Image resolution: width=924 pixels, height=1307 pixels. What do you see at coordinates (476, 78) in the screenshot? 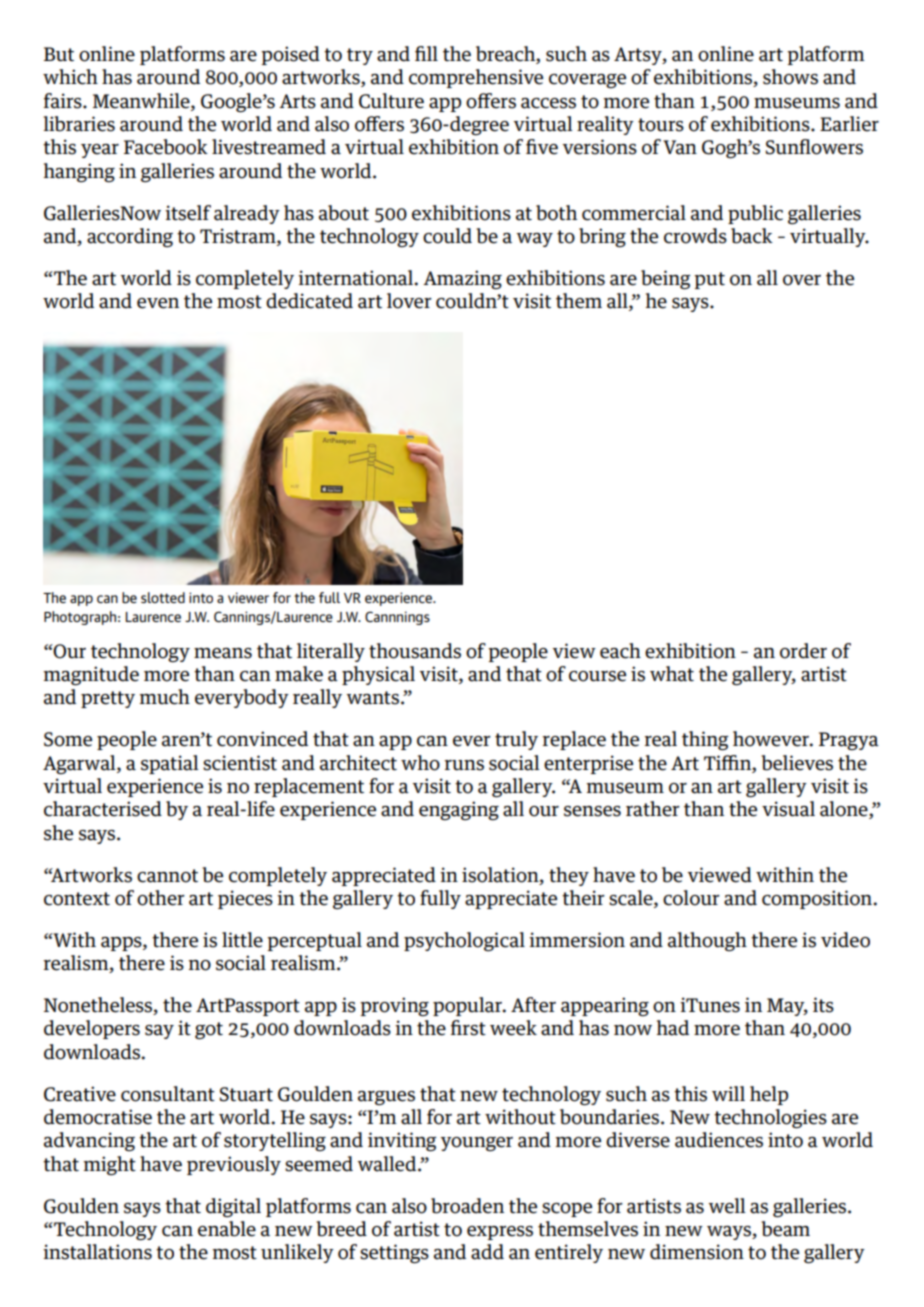
I see `comprehensive` at bounding box center [476, 78].
